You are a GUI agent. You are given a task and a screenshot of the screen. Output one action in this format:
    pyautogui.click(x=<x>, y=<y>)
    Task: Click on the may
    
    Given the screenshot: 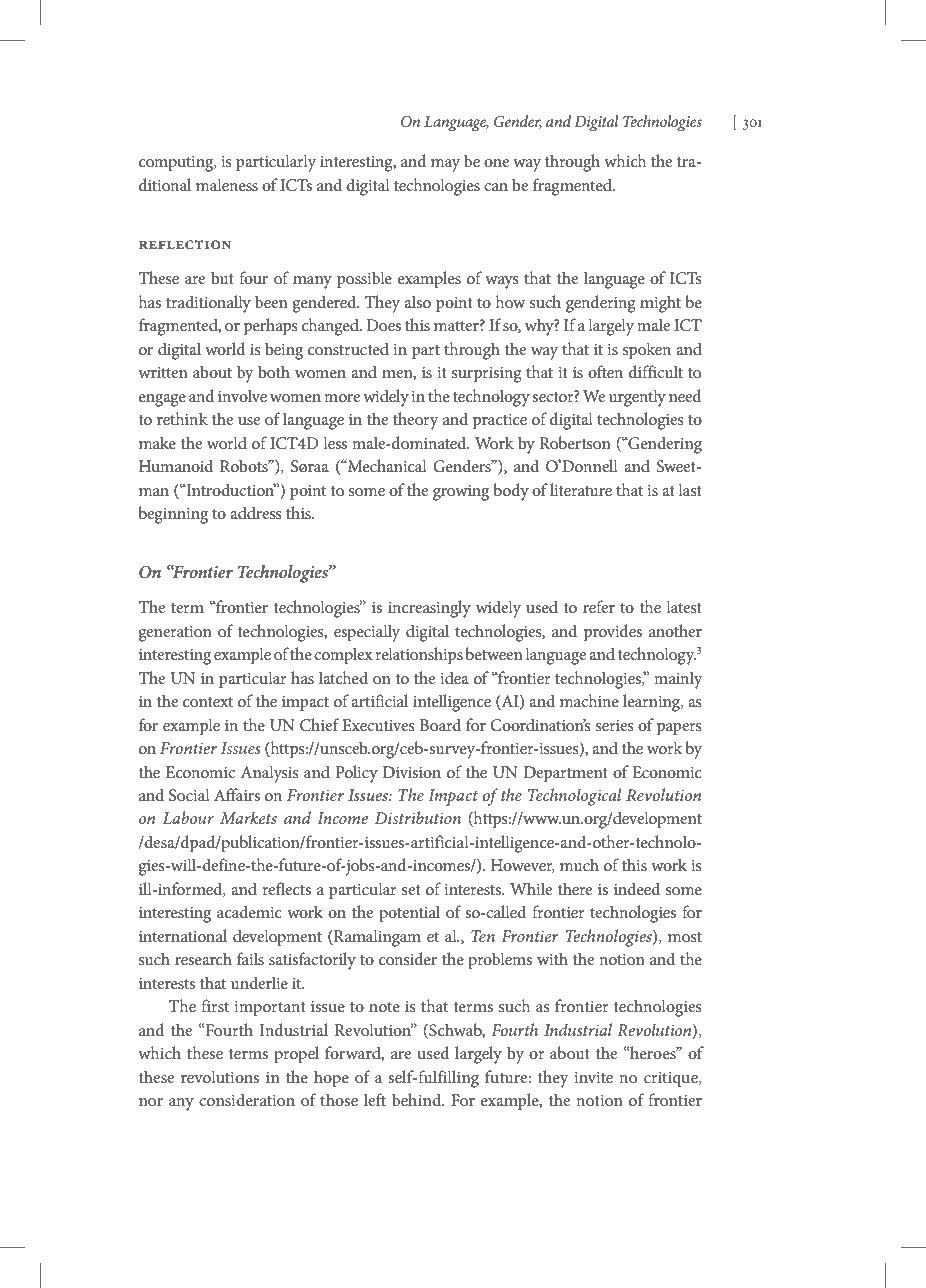 What is the action you would take?
    pyautogui.click(x=445, y=165)
